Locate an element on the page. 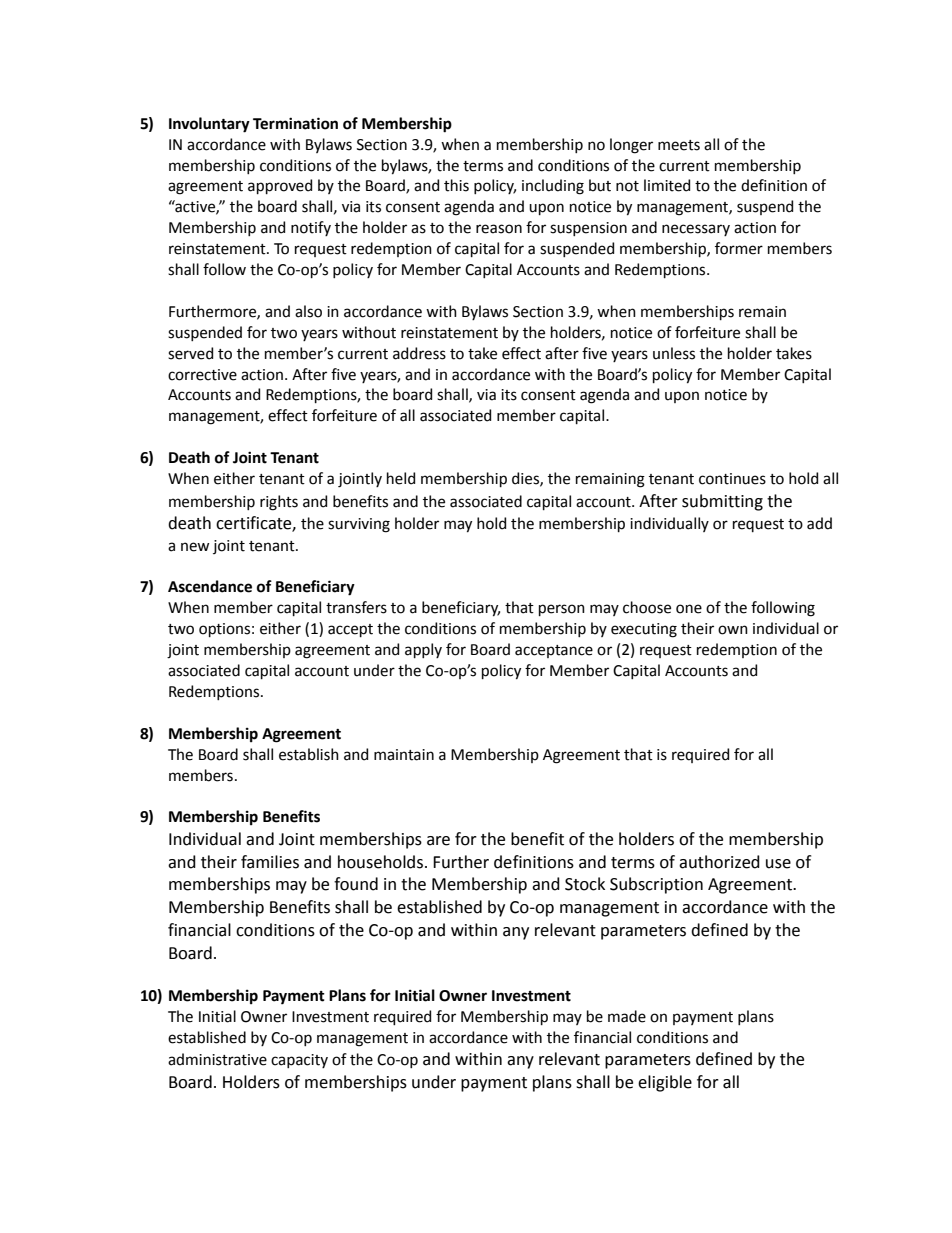  administrative is located at coordinates (217, 1059).
